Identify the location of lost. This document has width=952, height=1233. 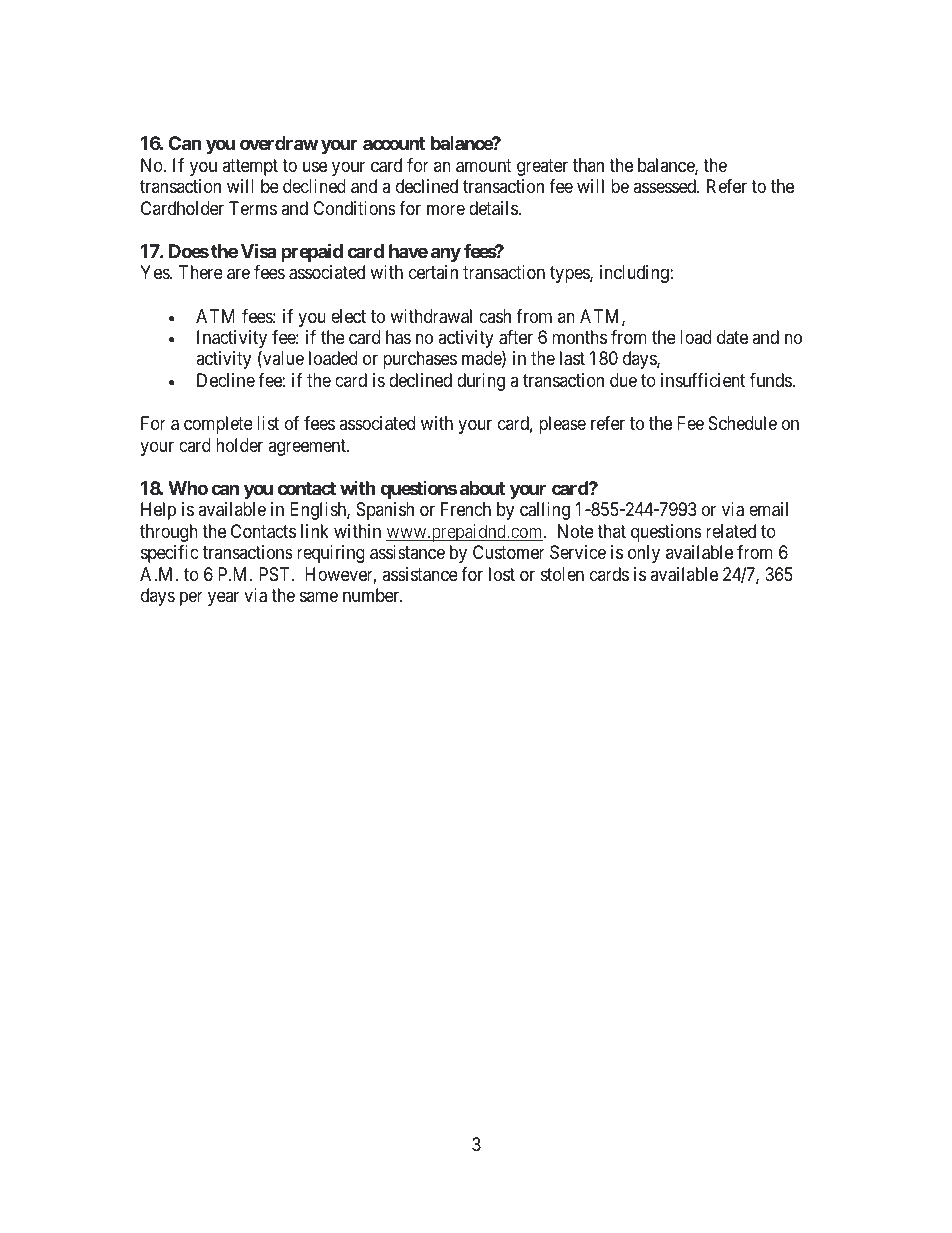
(502, 574).
